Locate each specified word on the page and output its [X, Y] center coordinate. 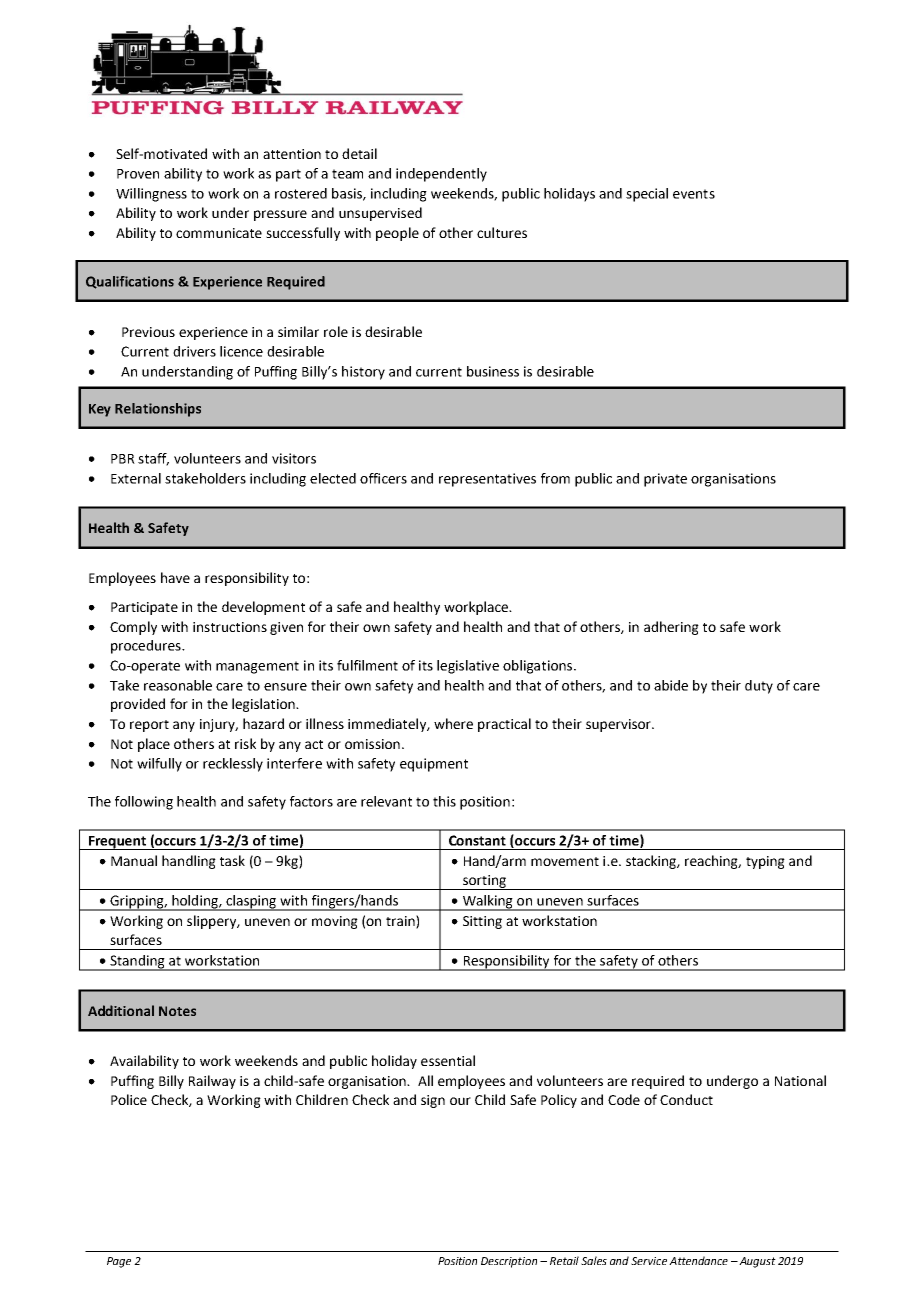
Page [119, 1262]
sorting [484, 882]
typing [765, 862]
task [232, 860]
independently [441, 175]
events [694, 194]
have [175, 577]
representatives [487, 480]
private [665, 480]
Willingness [151, 195]
